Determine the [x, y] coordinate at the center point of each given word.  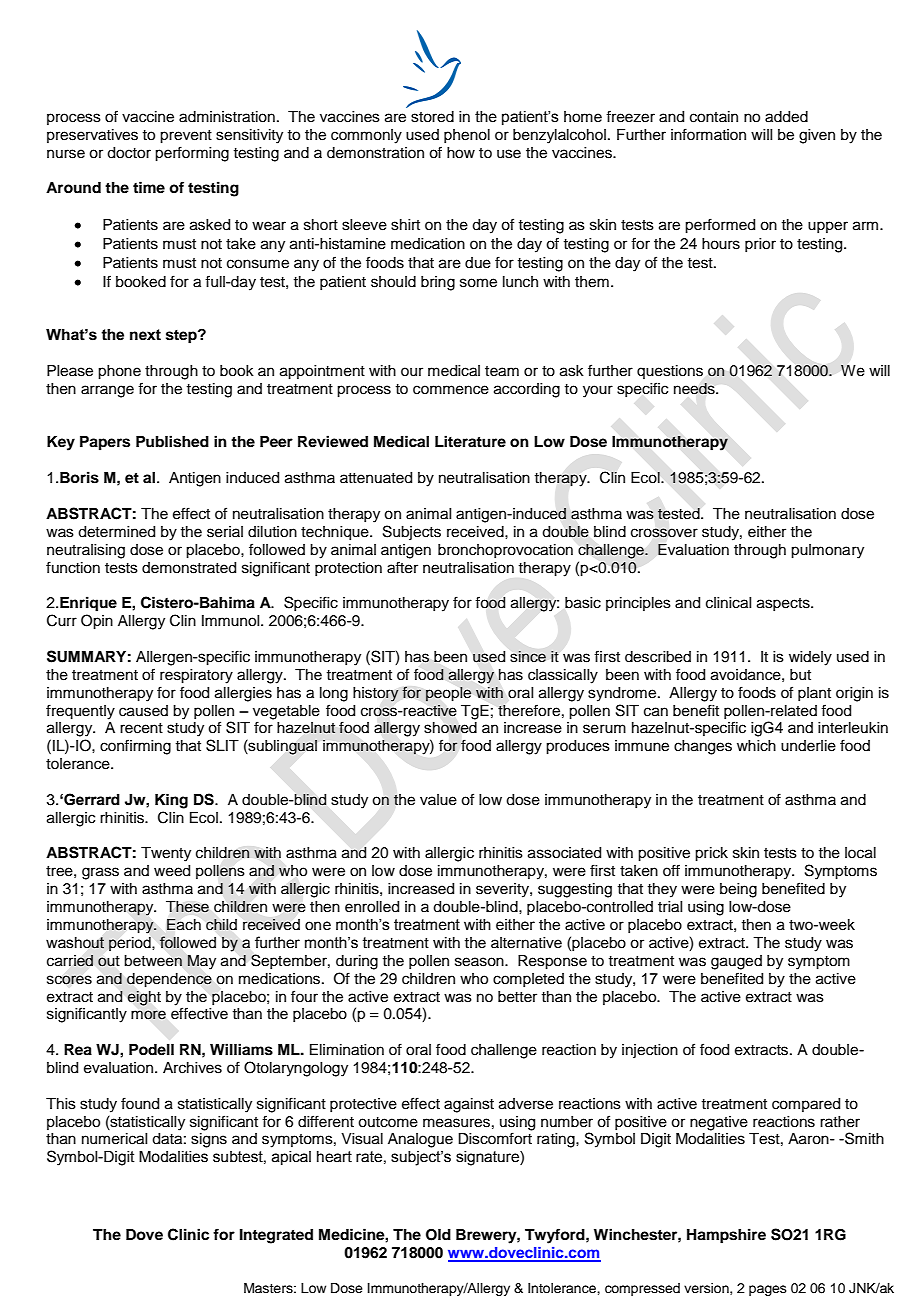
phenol [467, 136]
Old [438, 1235]
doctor [129, 153]
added [786, 117]
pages [768, 1290]
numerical [114, 1139]
